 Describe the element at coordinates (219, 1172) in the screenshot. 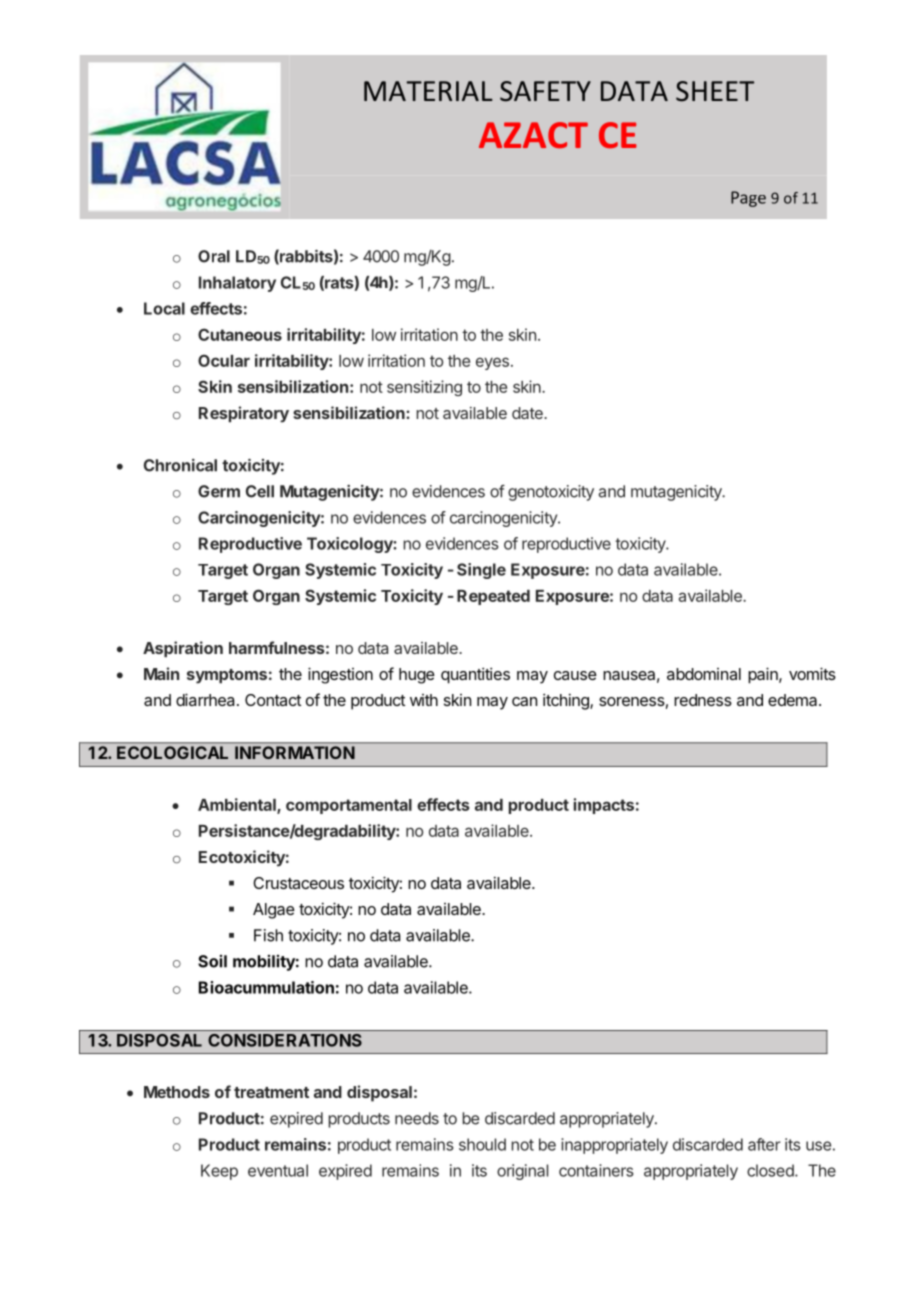

I see `Keep` at that location.
